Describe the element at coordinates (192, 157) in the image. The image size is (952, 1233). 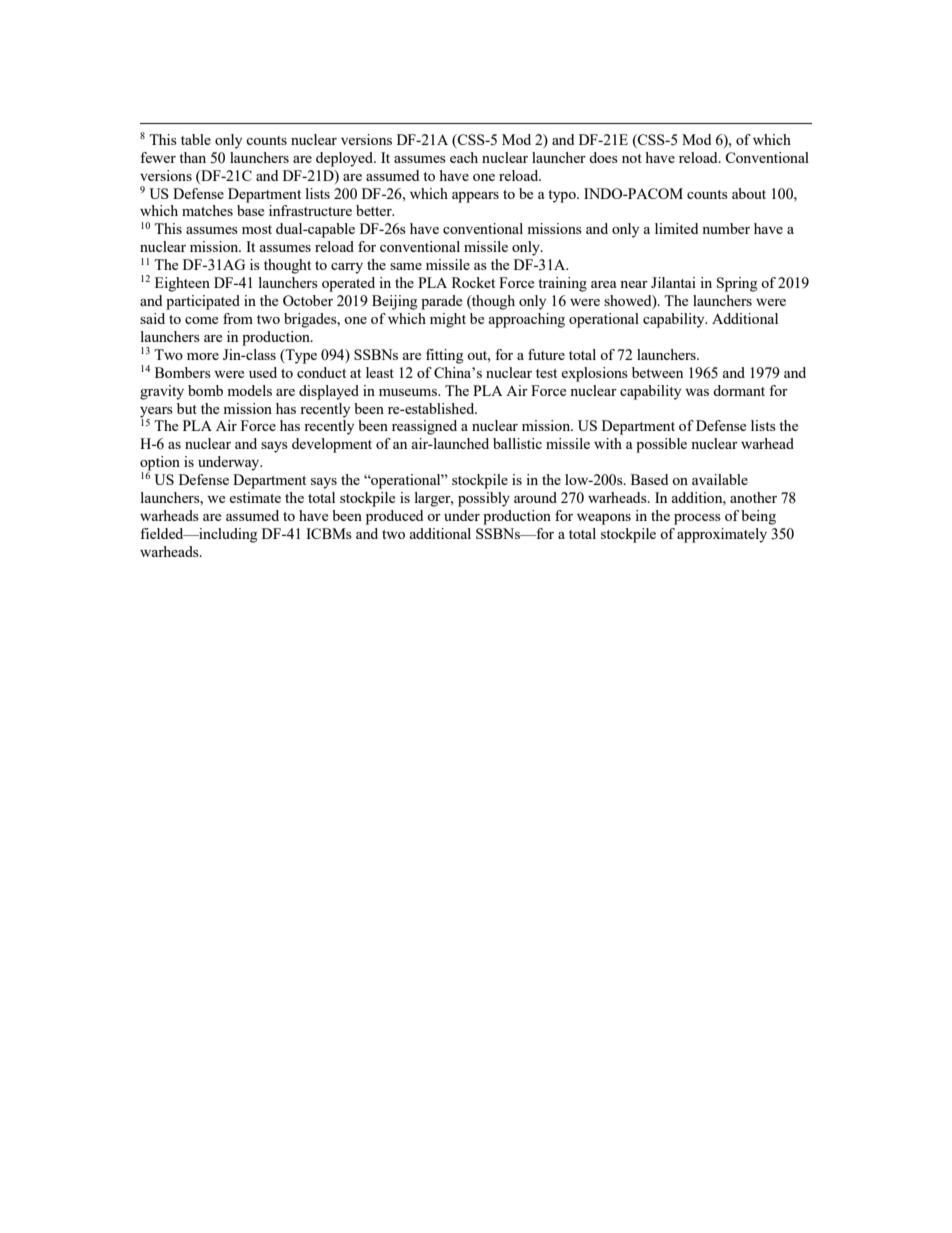
I see `than` at that location.
